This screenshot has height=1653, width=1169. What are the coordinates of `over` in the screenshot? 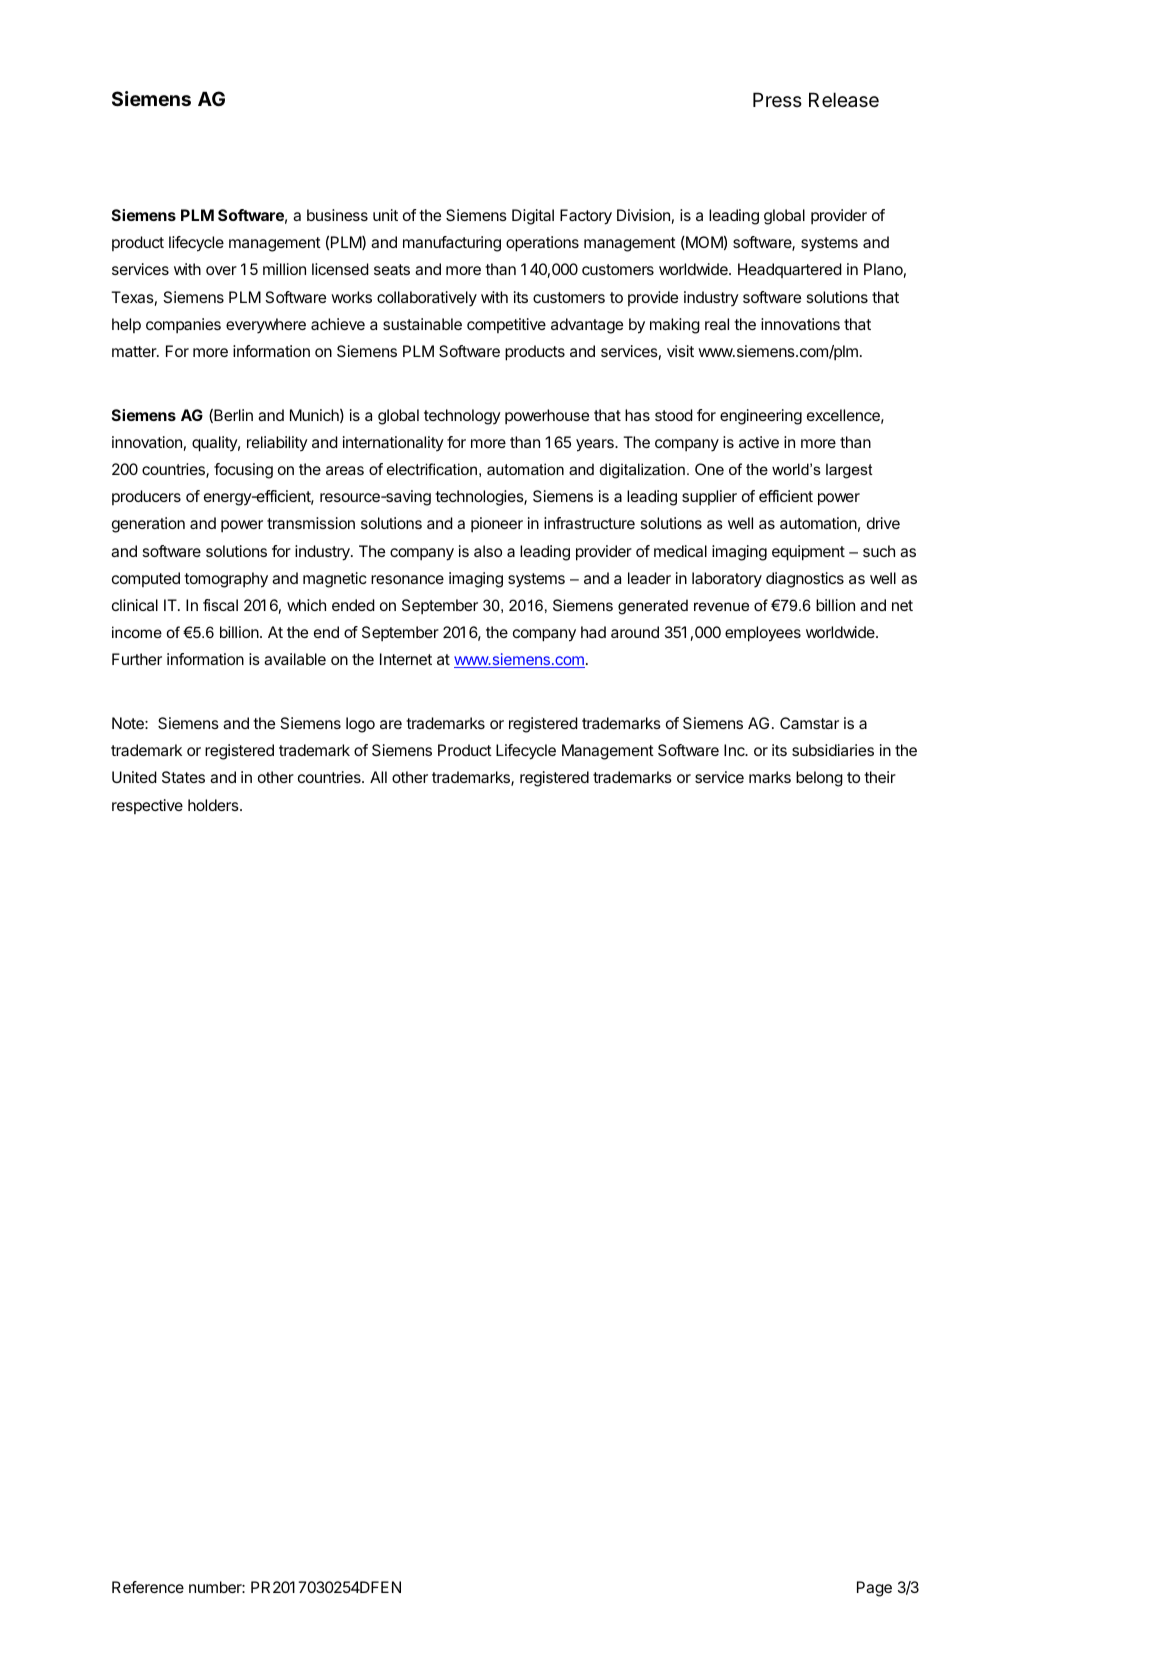 It's located at (221, 270).
